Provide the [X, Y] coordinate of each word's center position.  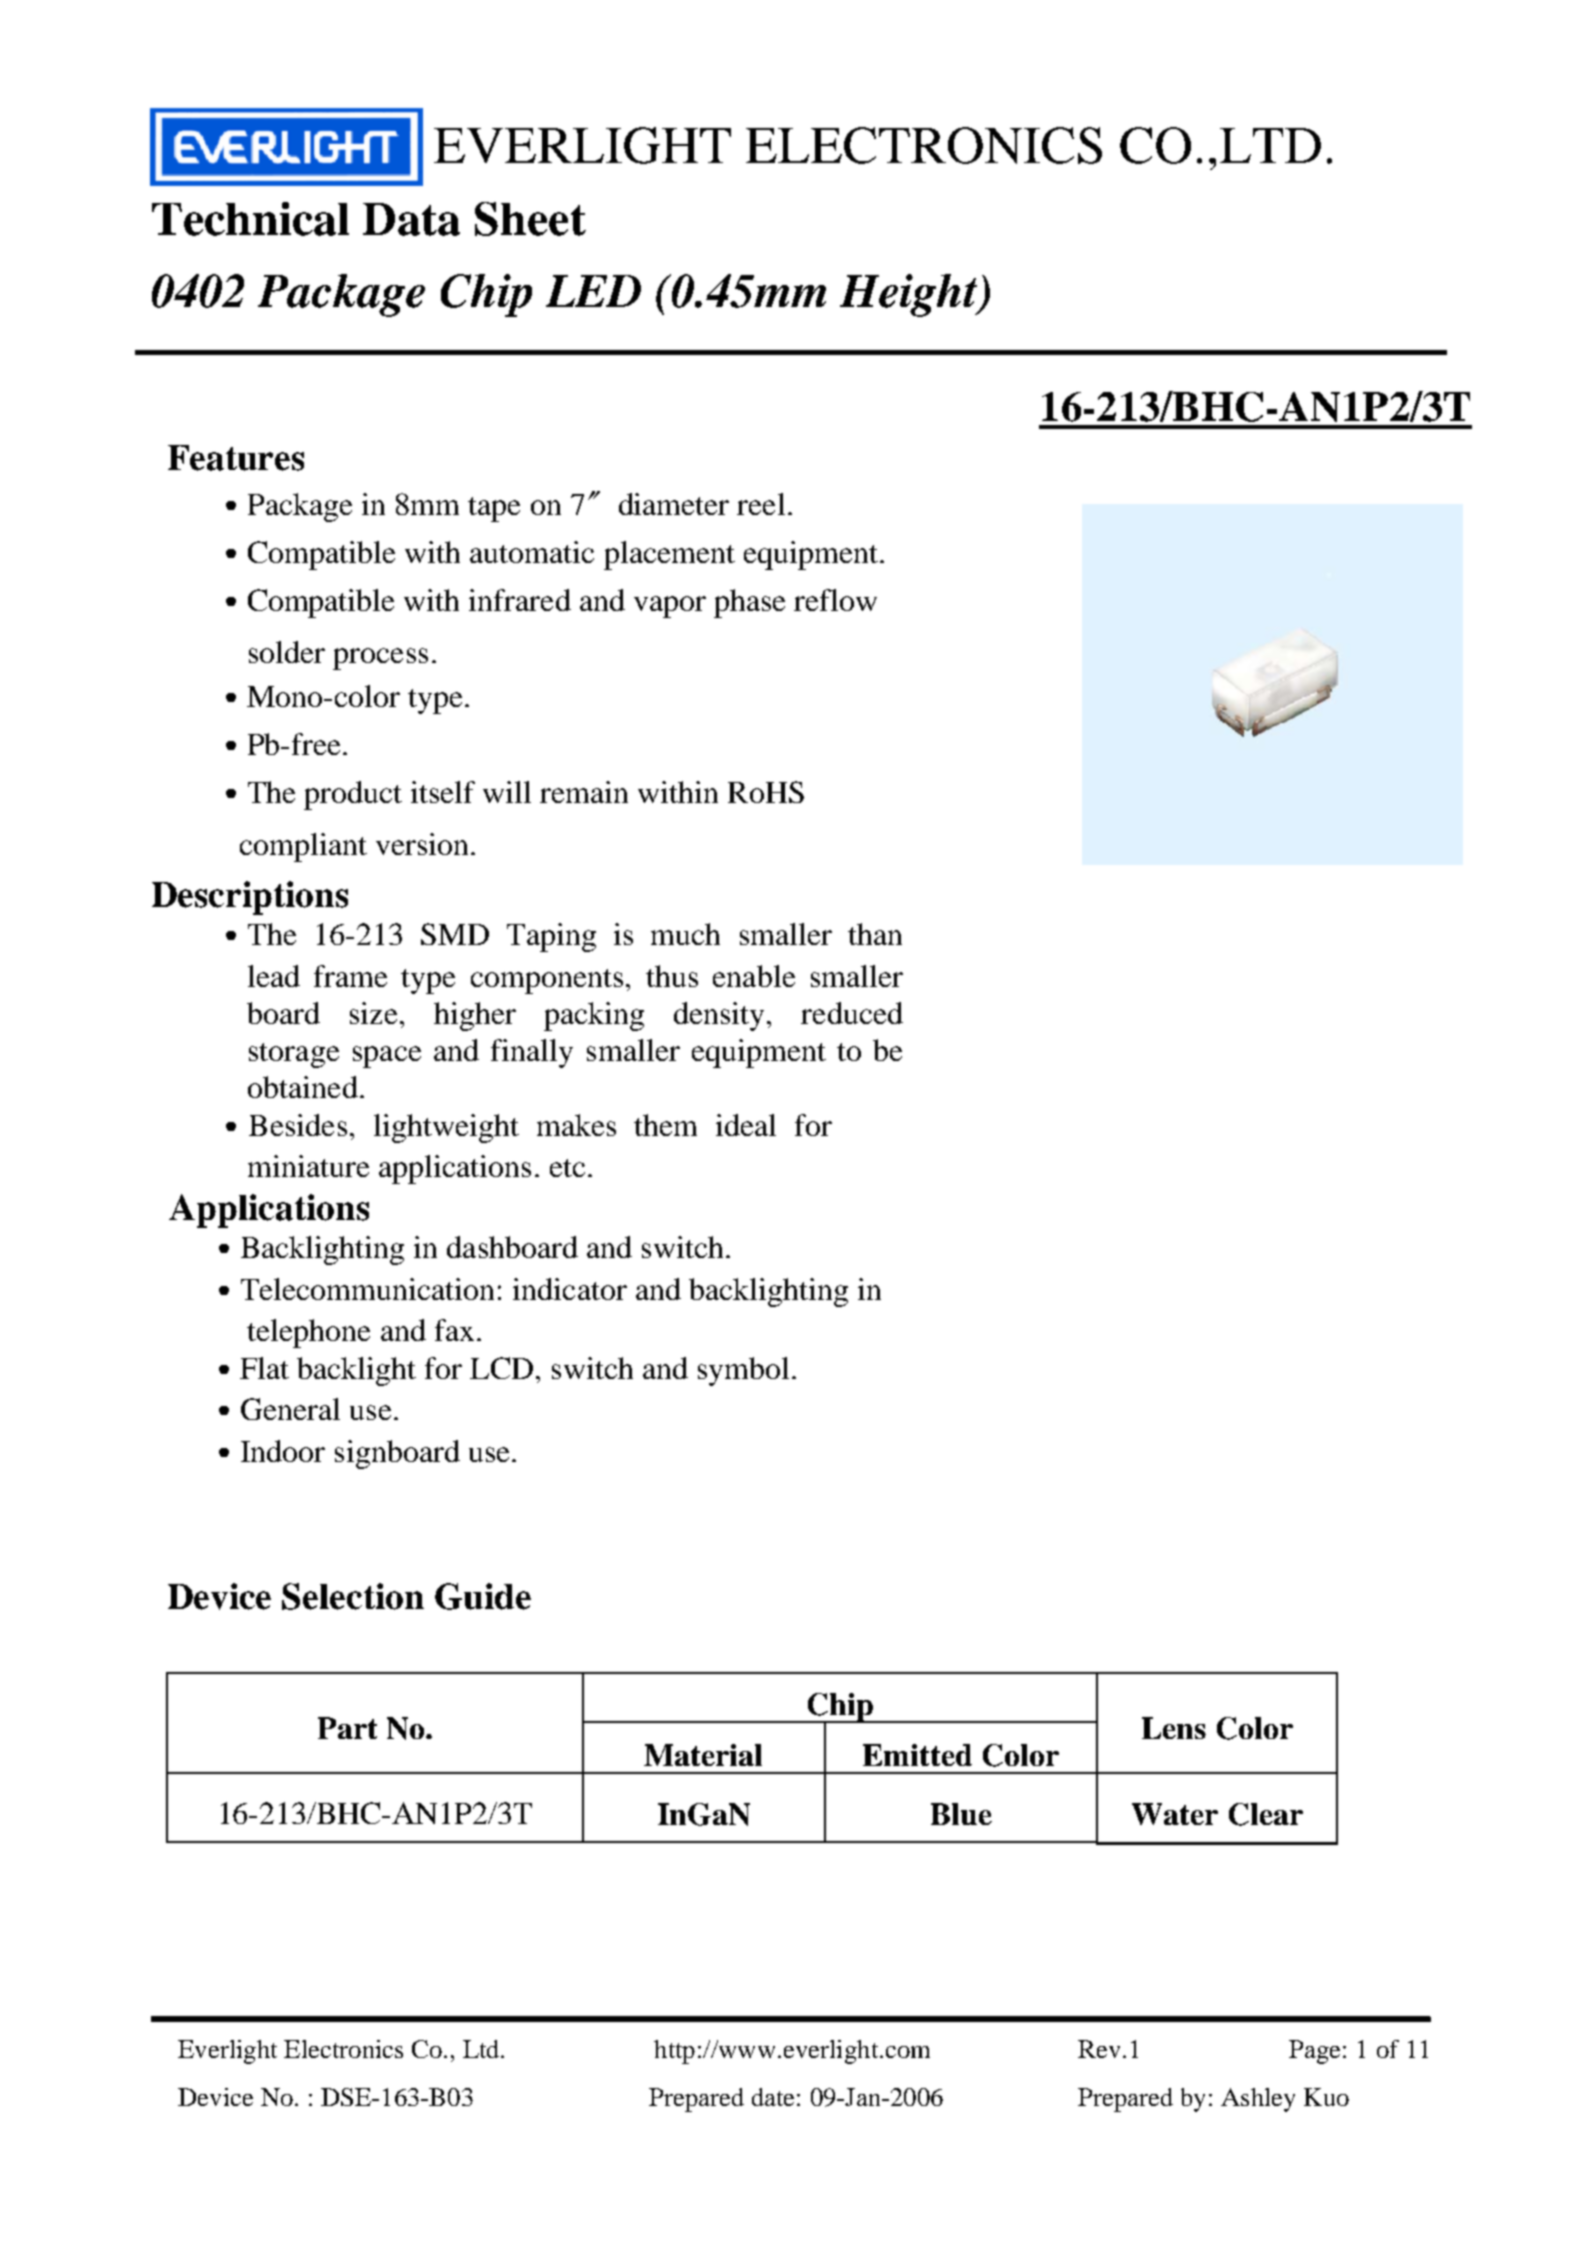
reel [761, 504]
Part [347, 1728]
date [773, 2097]
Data [411, 219]
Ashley [1258, 2100]
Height [910, 295]
